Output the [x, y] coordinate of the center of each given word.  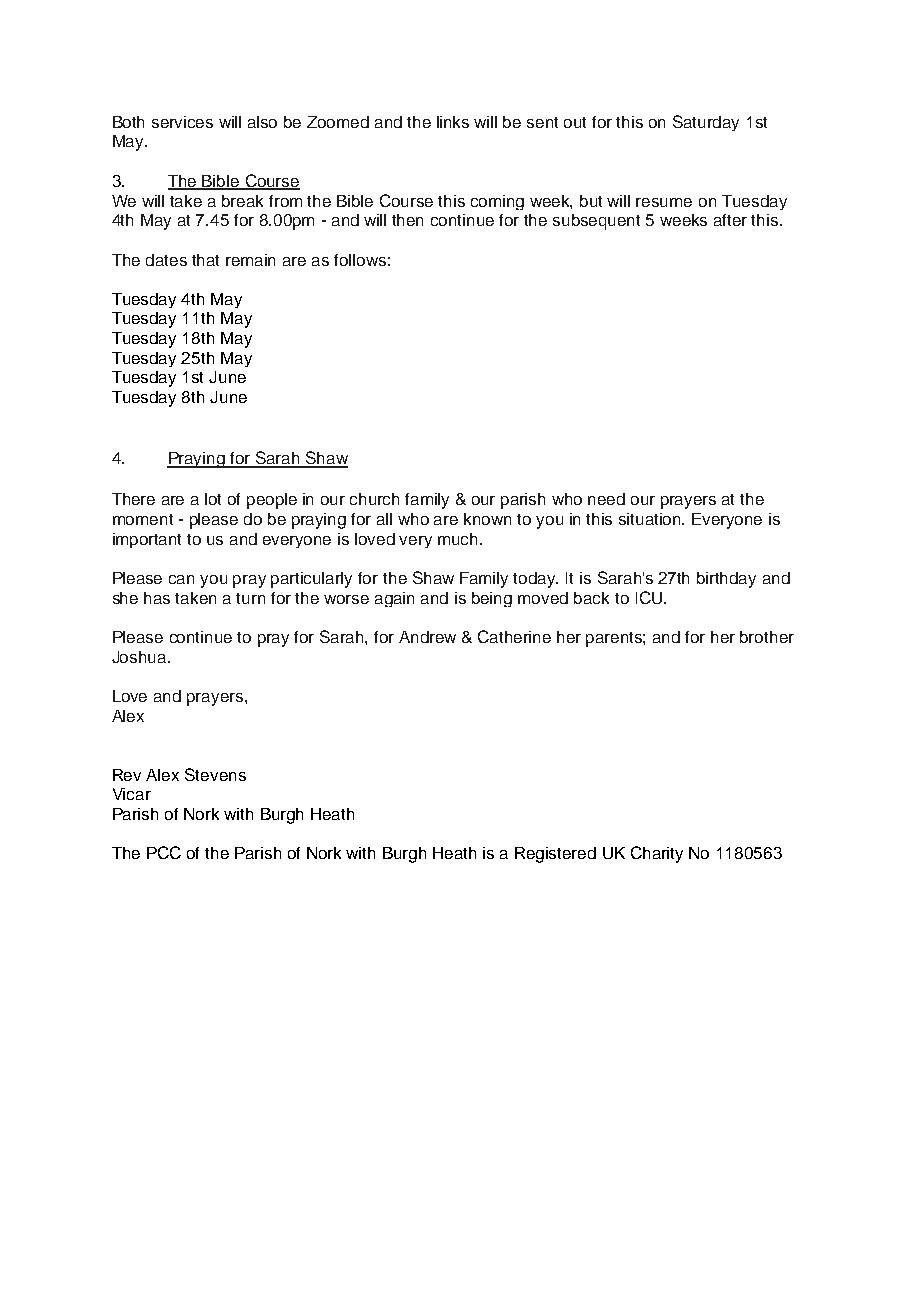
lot [213, 499]
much [459, 539]
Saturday [706, 123]
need [606, 499]
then [407, 220]
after [730, 220]
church [374, 499]
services [182, 122]
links [453, 122]
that [205, 260]
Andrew [427, 637]
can [181, 579]
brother [767, 637]
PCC [164, 852]
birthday [726, 580]
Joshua [140, 657]
